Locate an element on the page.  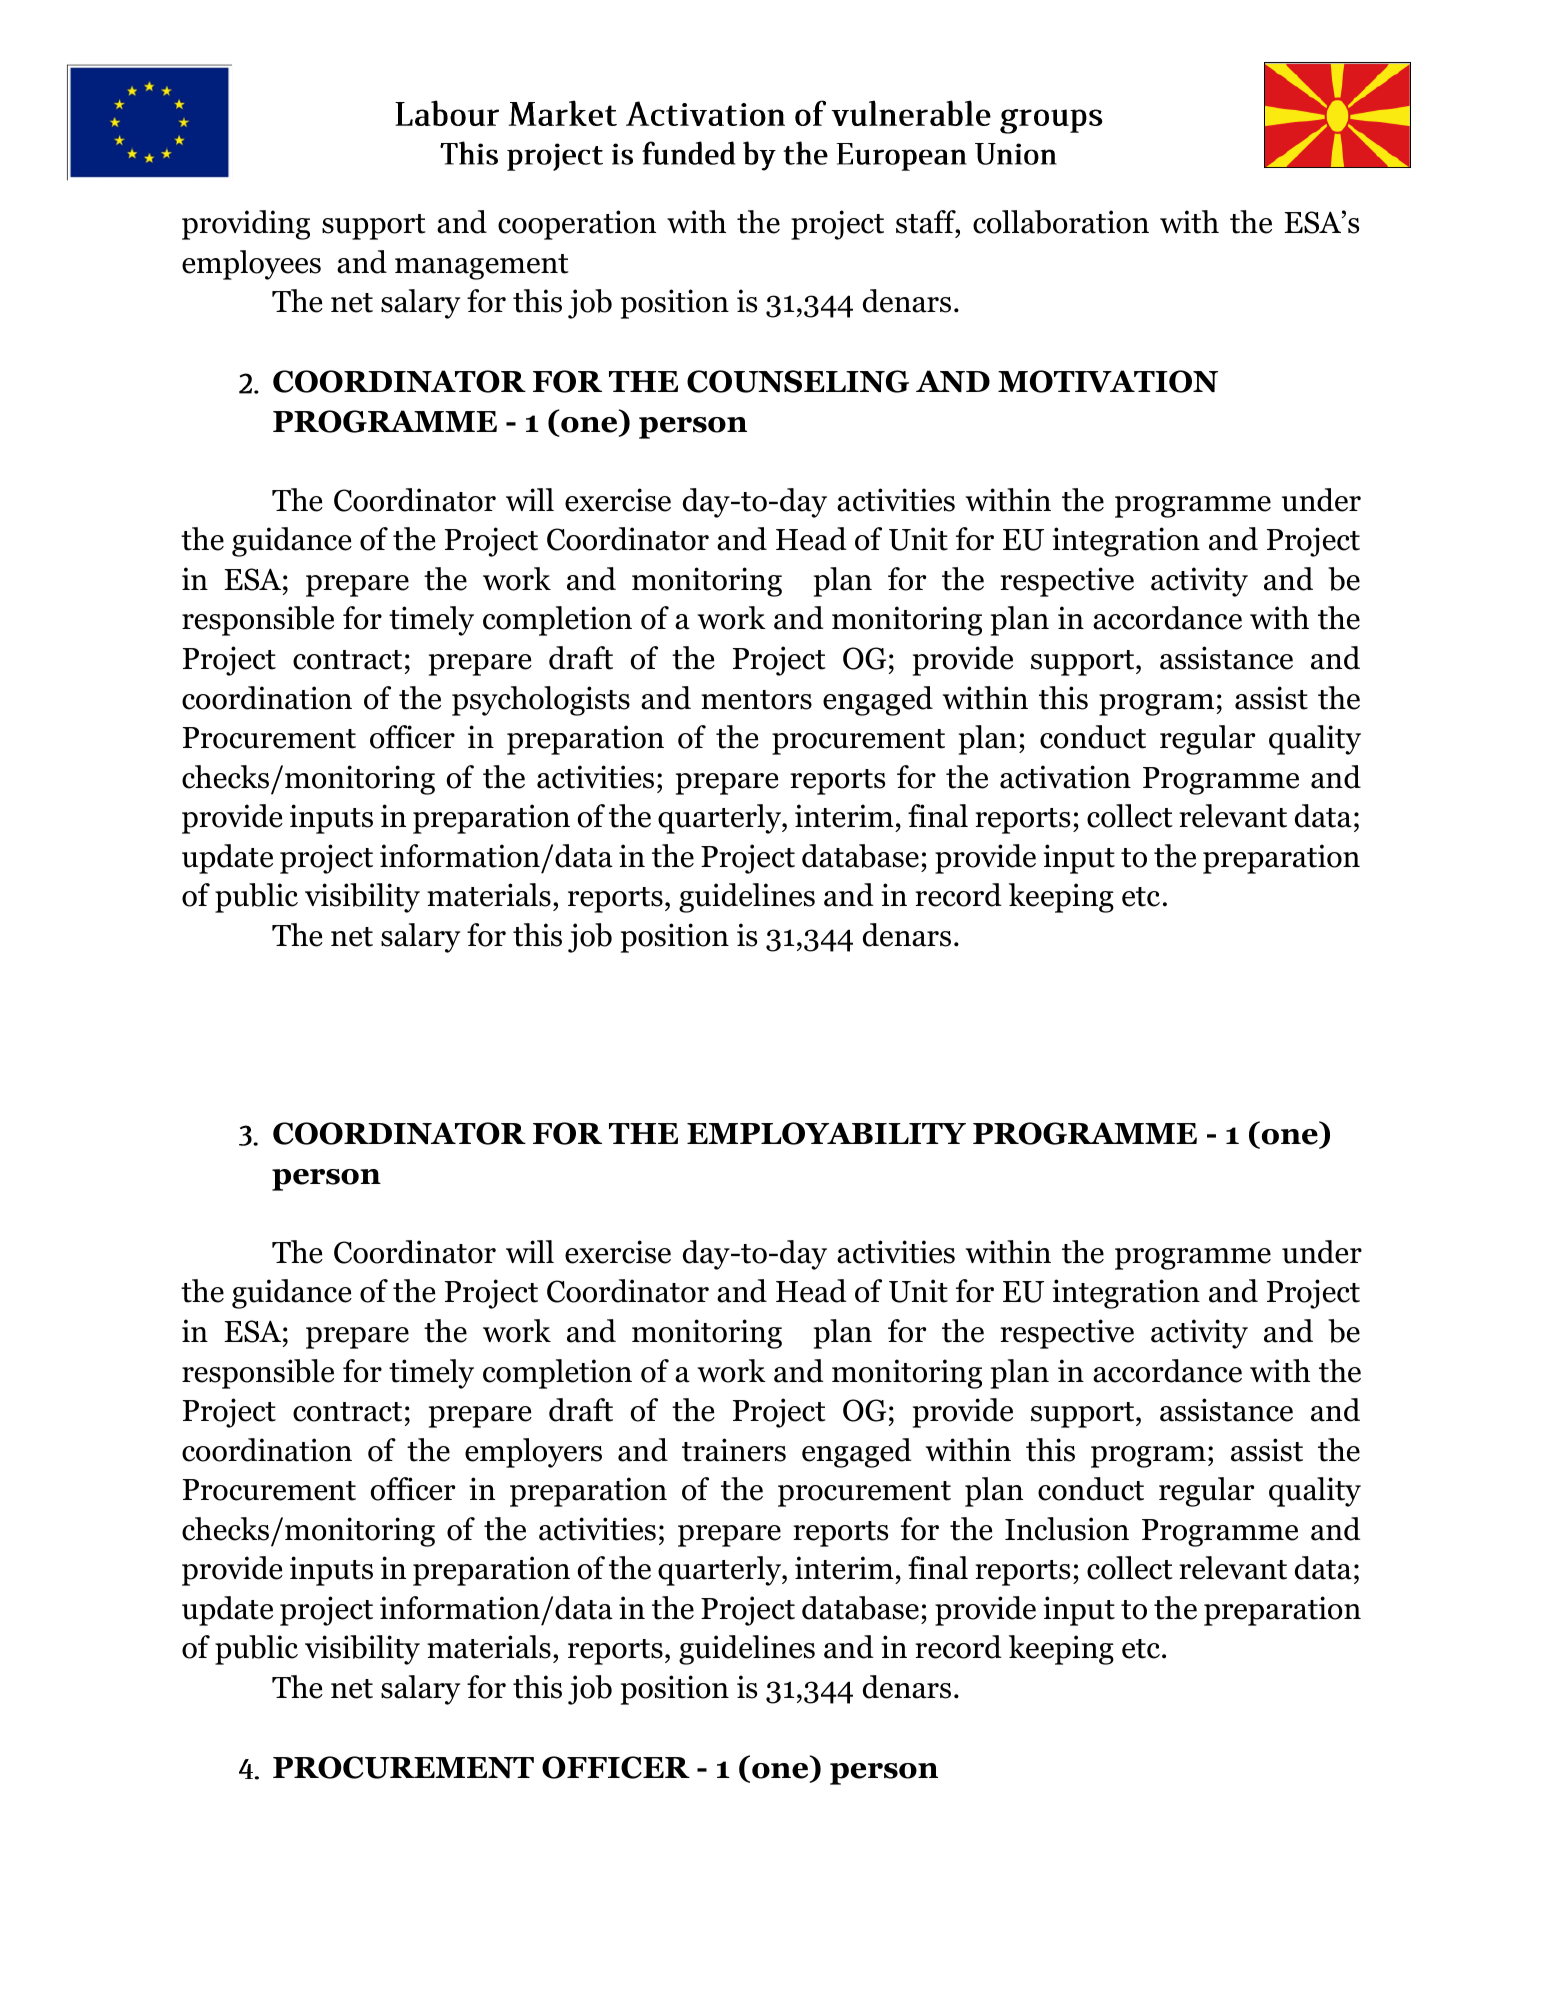
employees is located at coordinates (251, 265).
